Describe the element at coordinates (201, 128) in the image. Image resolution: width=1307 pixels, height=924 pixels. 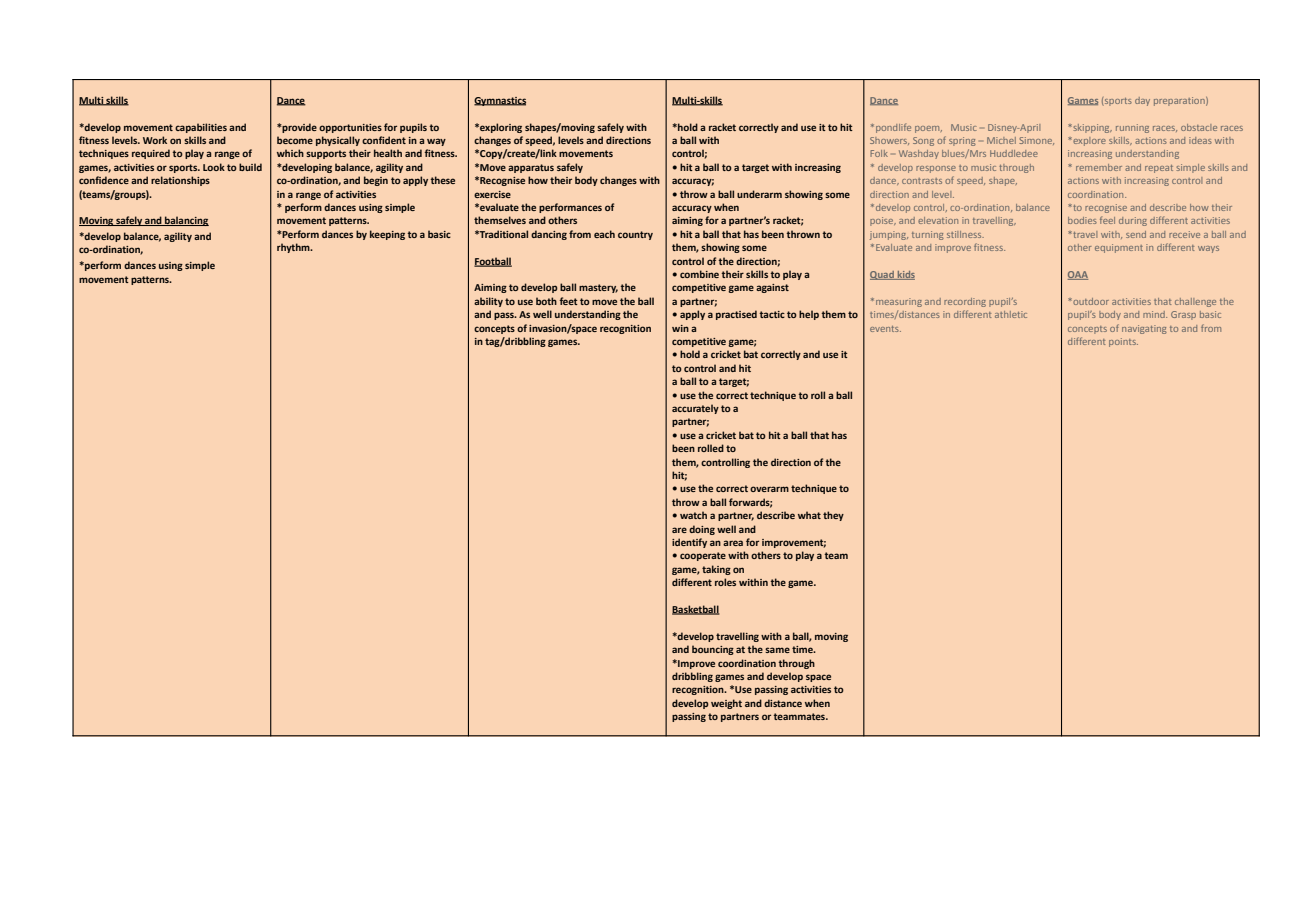
I see `capabilities` at that location.
